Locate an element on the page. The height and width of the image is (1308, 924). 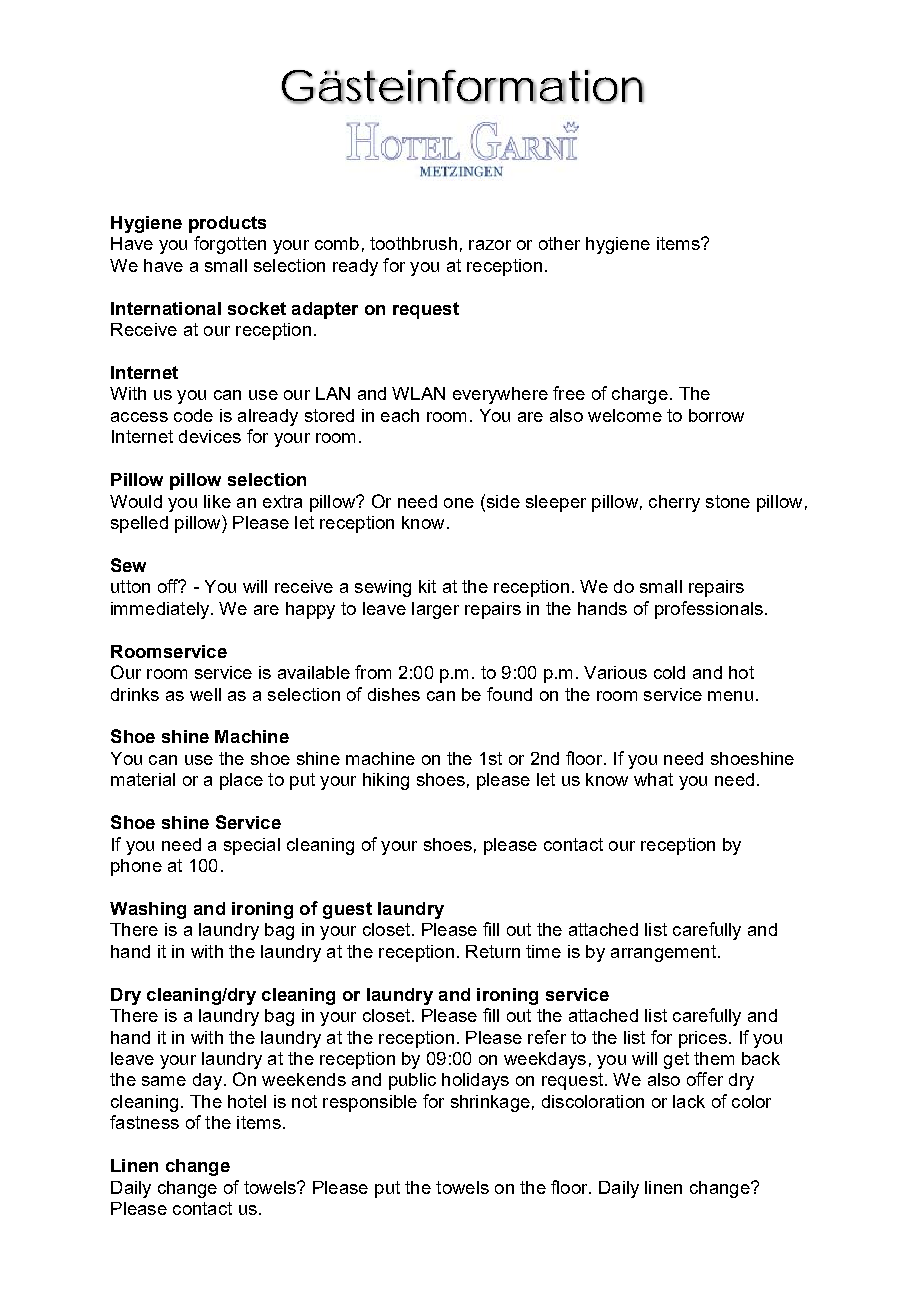
arrangement is located at coordinates (663, 953).
